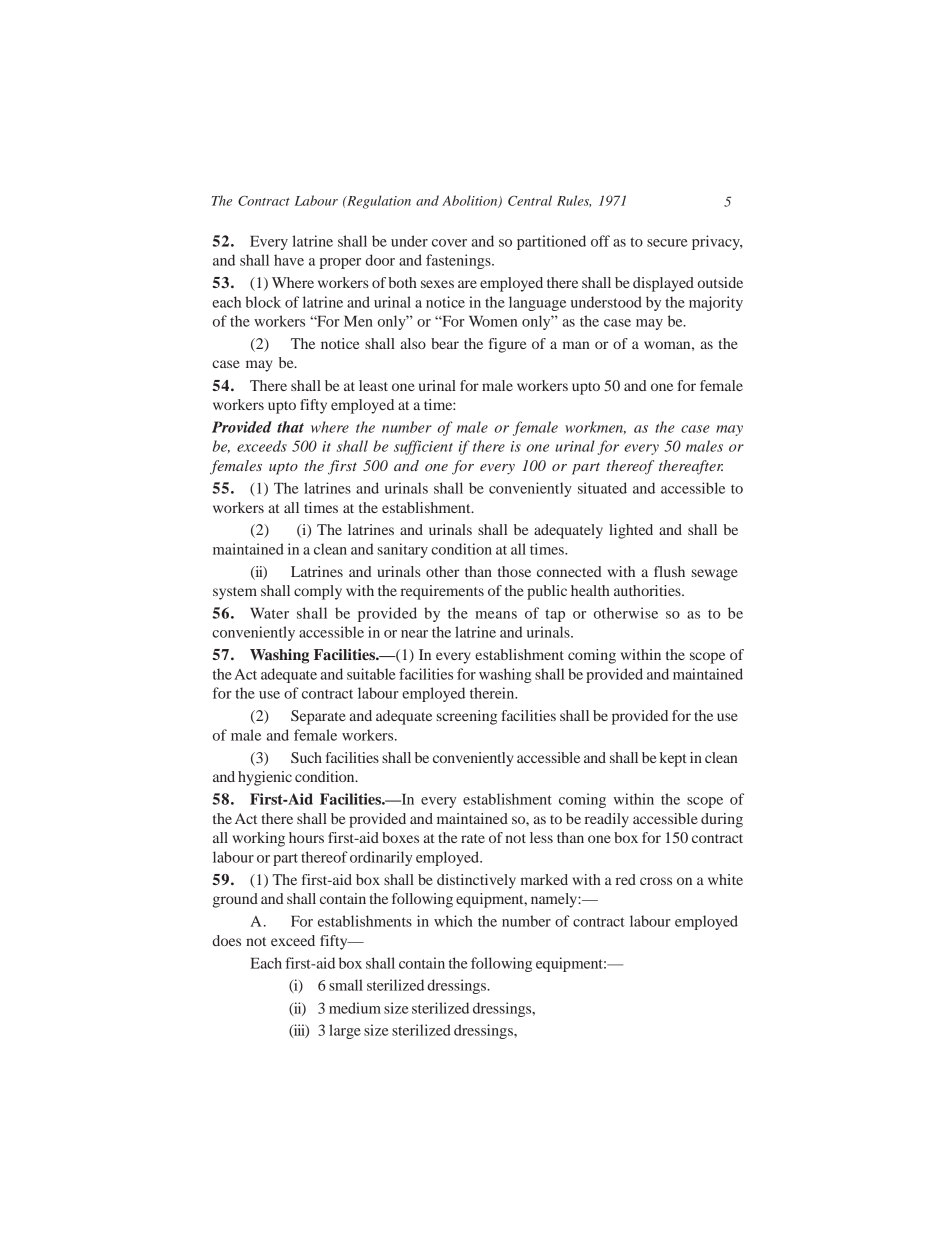  I want to click on Water, so click(269, 613).
